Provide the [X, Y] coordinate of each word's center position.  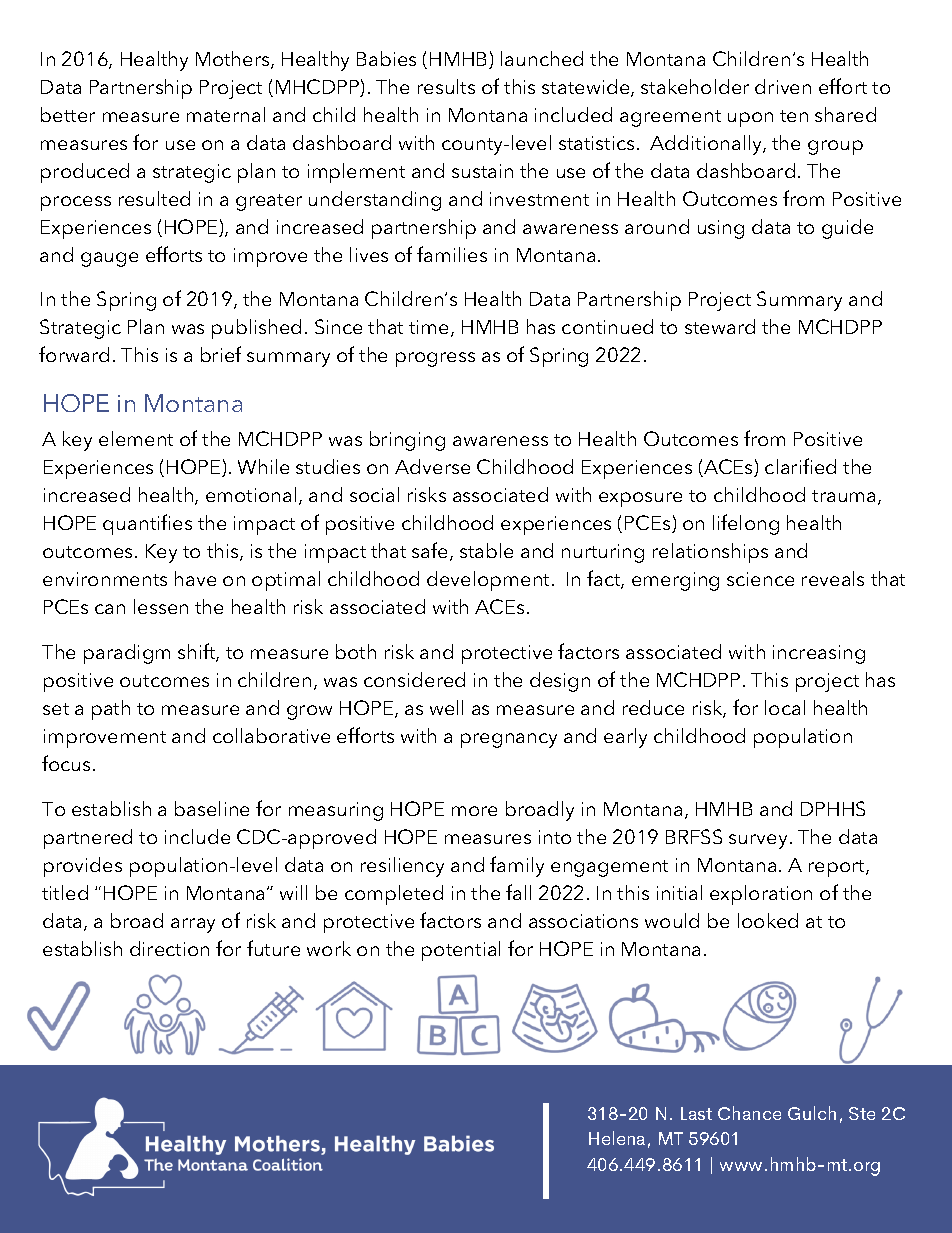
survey [758, 841]
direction [169, 948]
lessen [161, 606]
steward [720, 326]
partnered [88, 839]
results [446, 86]
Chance [749, 1113]
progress [435, 359]
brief [221, 354]
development [488, 581]
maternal [226, 114]
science [760, 579]
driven [783, 86]
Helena [617, 1138]
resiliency [402, 867]
